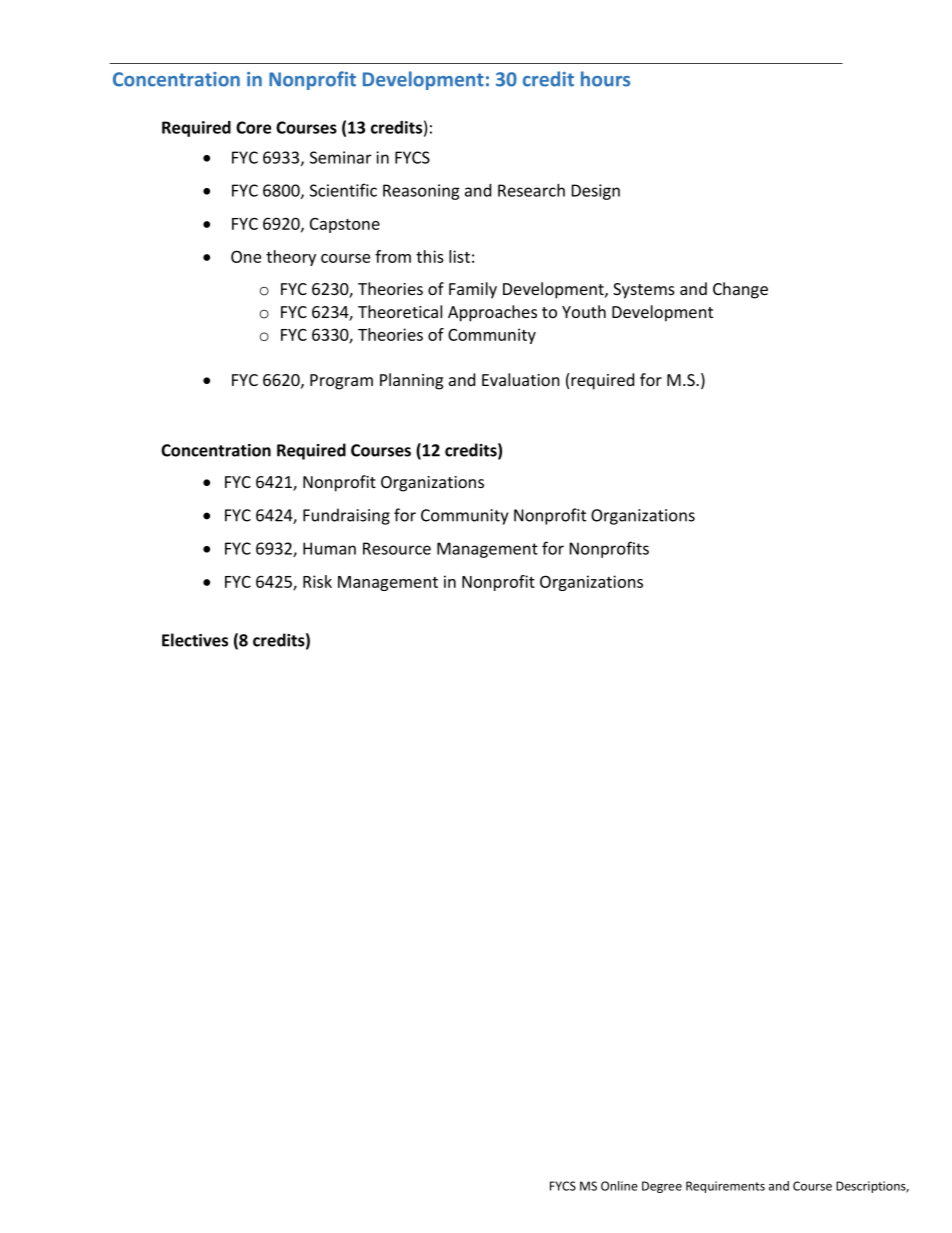 This document has width=952, height=1233. What do you see at coordinates (619, 1186) in the document?
I see `Online` at bounding box center [619, 1186].
